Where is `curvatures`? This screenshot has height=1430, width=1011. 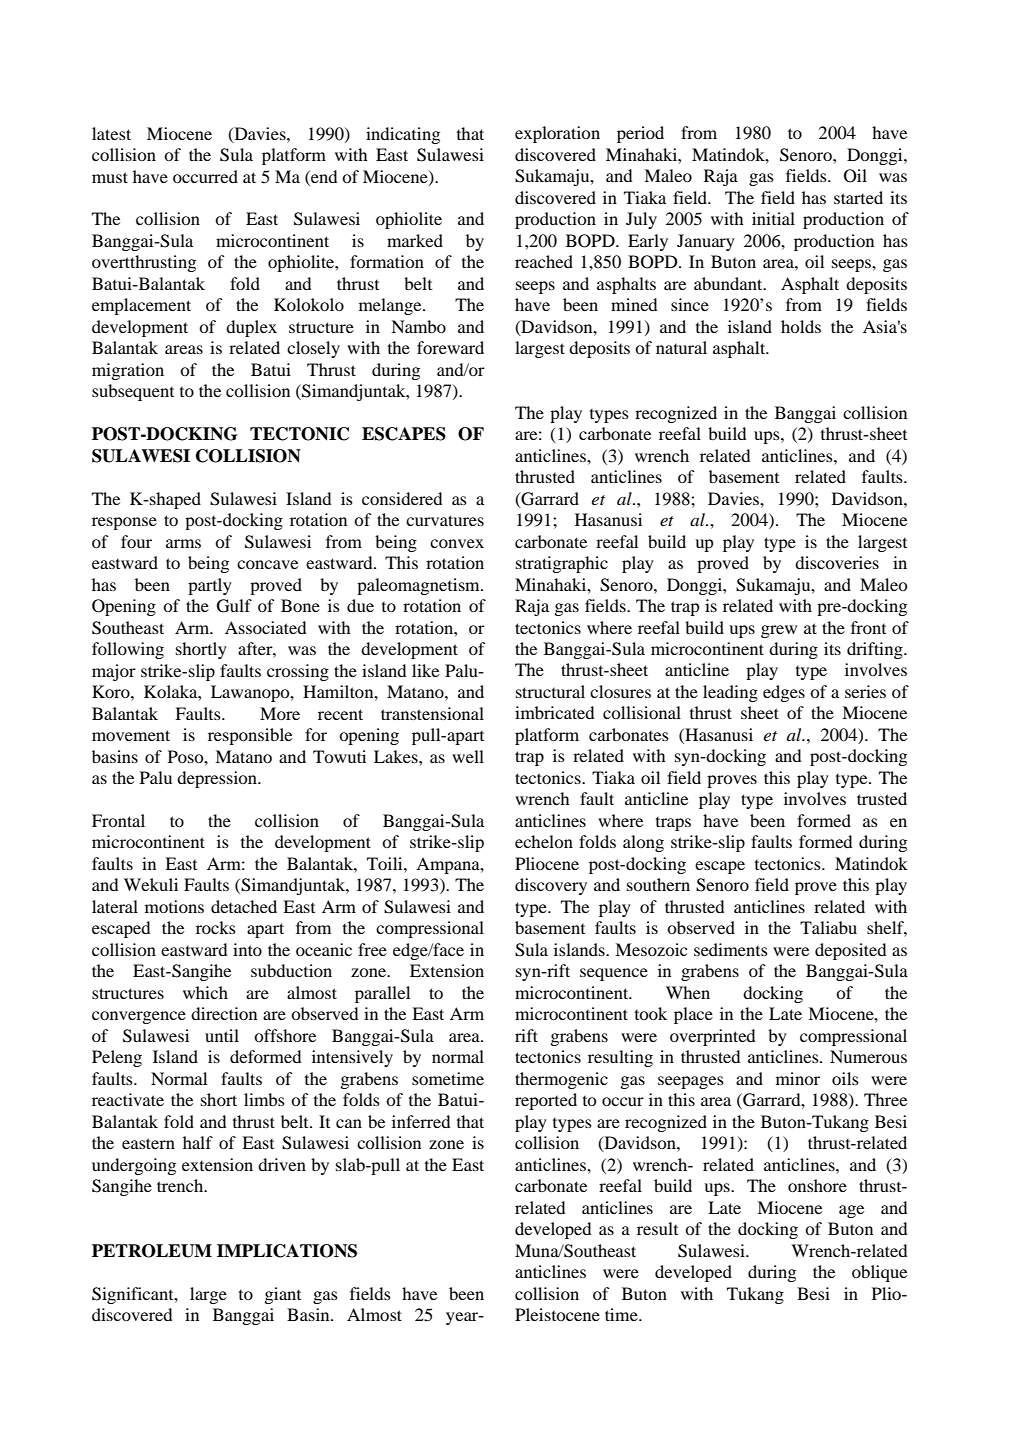 curvatures is located at coordinates (445, 520).
